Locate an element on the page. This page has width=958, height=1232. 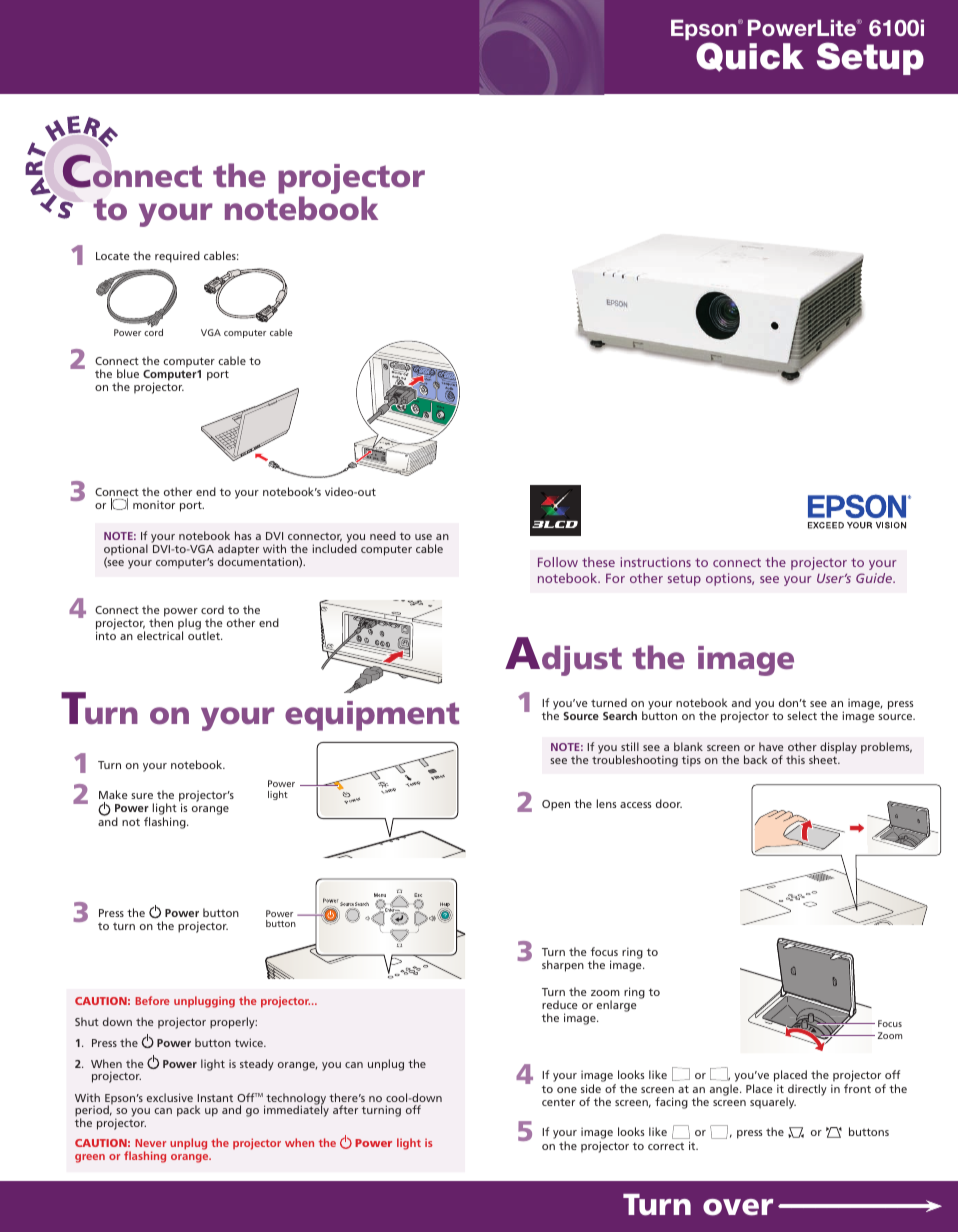
Quick is located at coordinates (750, 57).
